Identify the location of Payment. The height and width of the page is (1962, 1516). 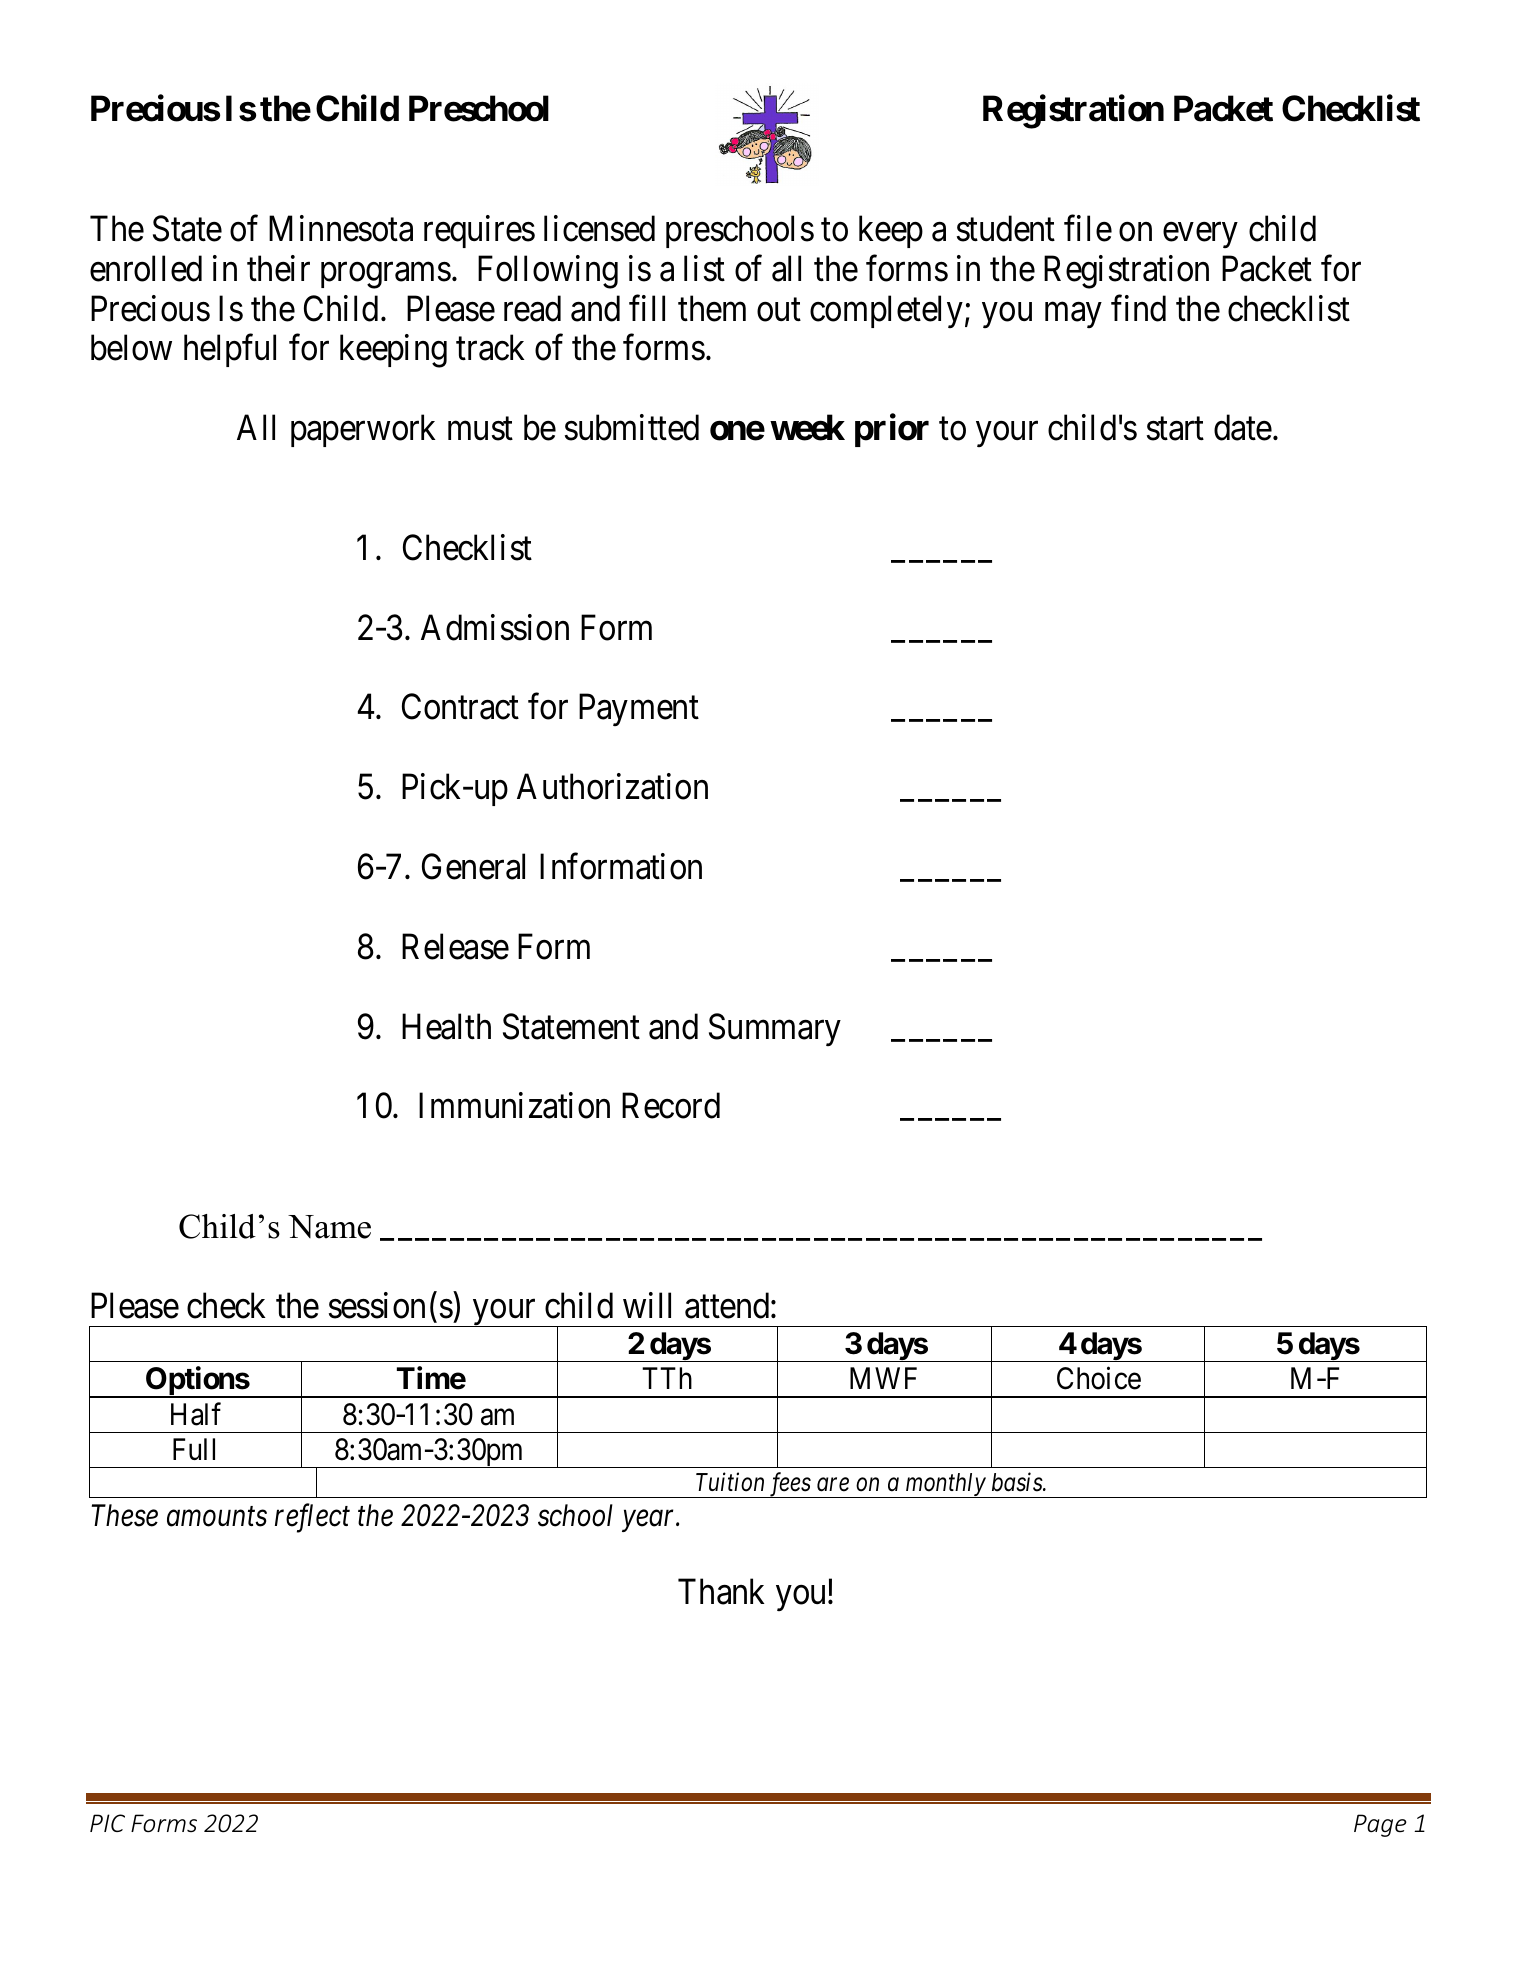
(639, 710).
